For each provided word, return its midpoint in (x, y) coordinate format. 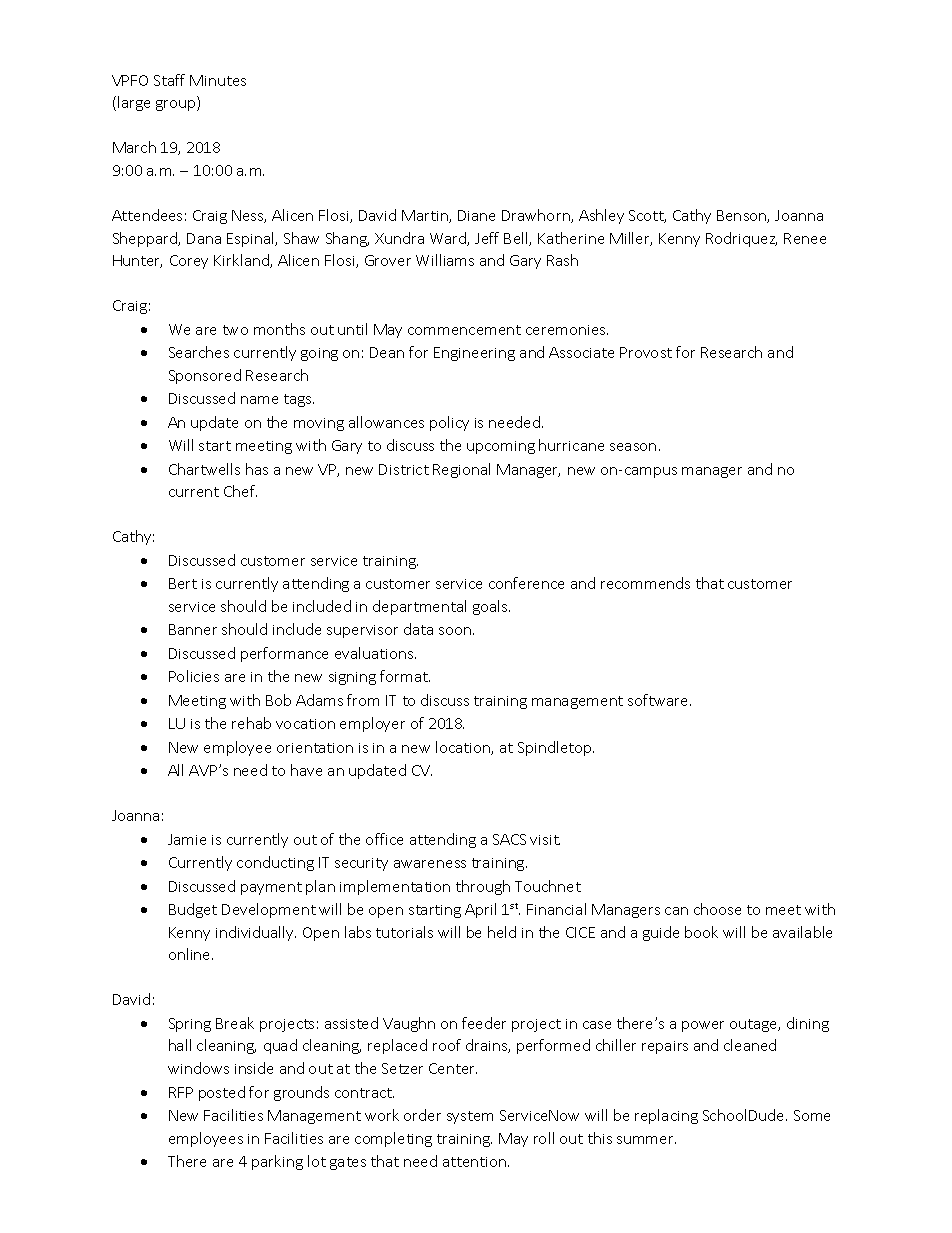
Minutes (218, 80)
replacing (666, 1116)
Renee (805, 238)
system (470, 1117)
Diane (476, 215)
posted (222, 1093)
